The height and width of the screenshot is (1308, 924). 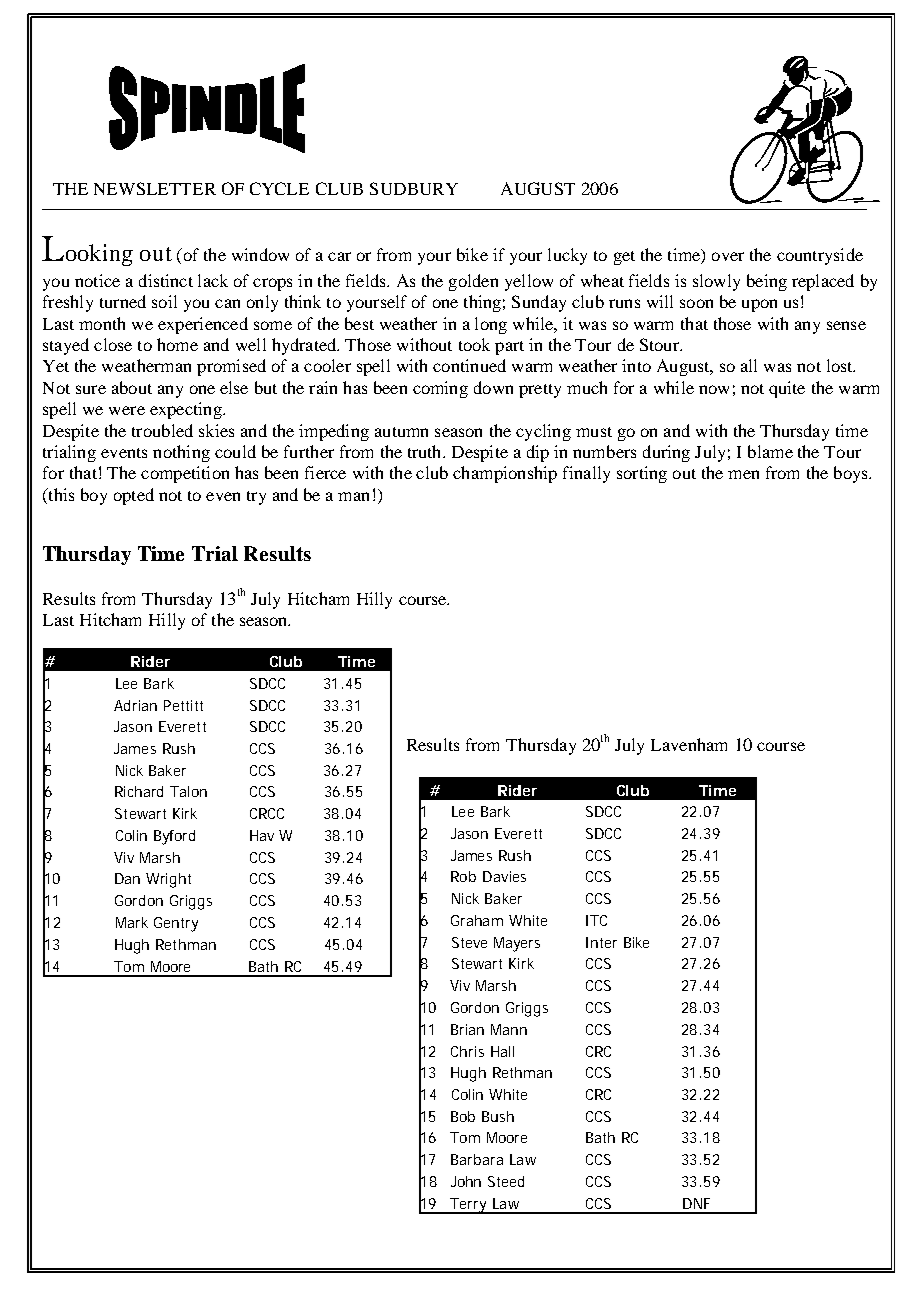 I want to click on championship, so click(x=505, y=474).
